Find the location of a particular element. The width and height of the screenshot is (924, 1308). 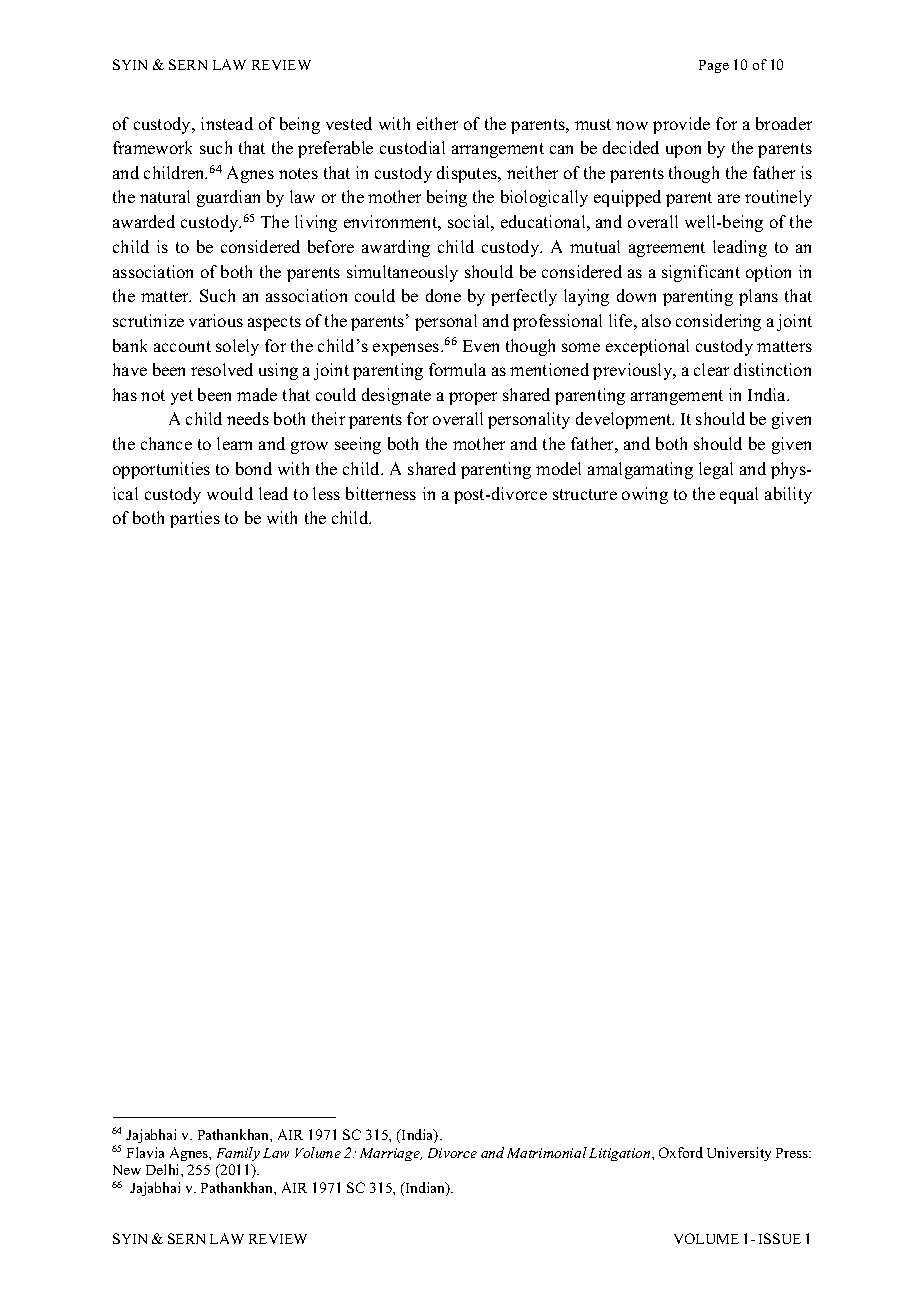

custodial is located at coordinates (412, 147).
